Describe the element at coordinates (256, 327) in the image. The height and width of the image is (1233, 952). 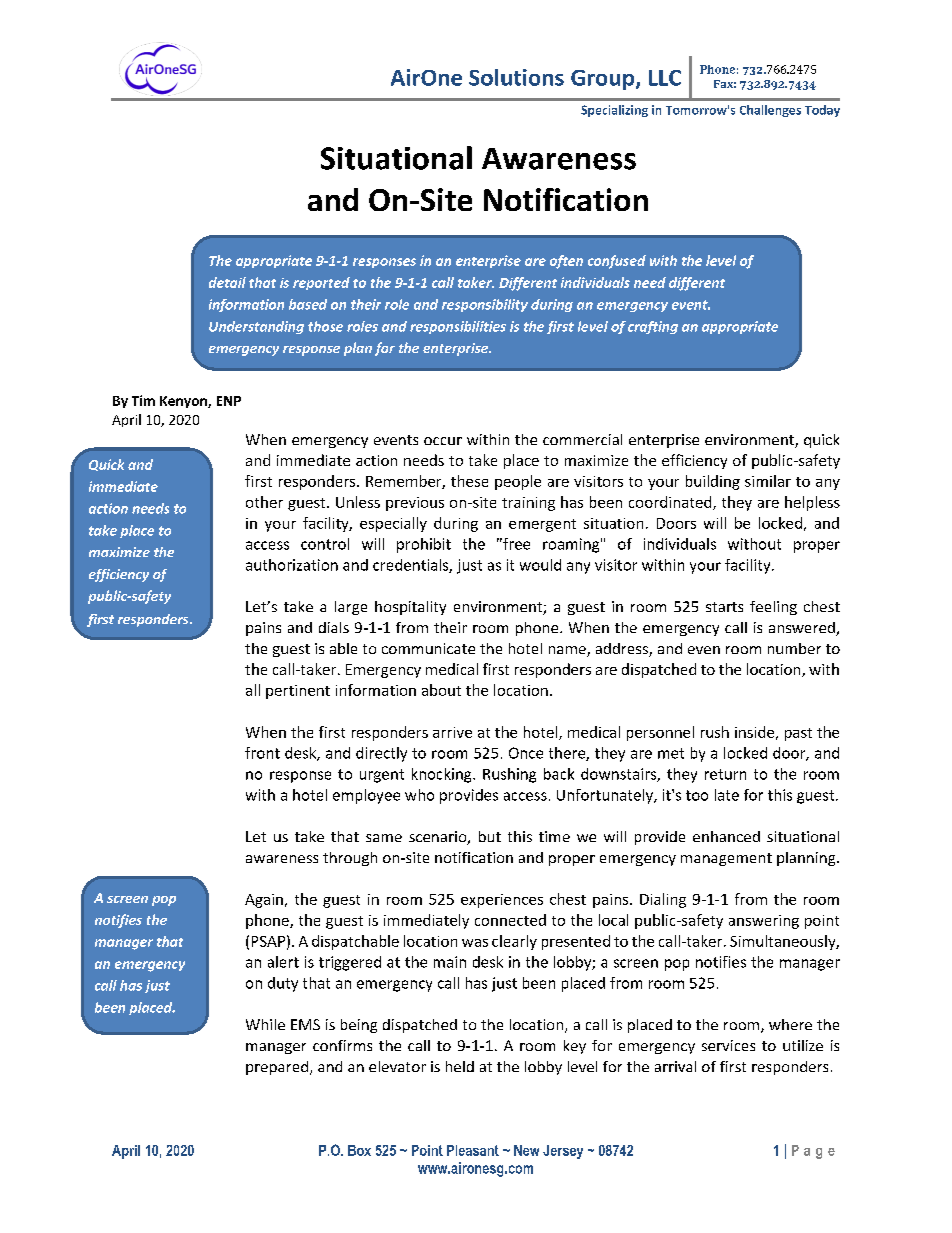
I see `Understanding` at that location.
